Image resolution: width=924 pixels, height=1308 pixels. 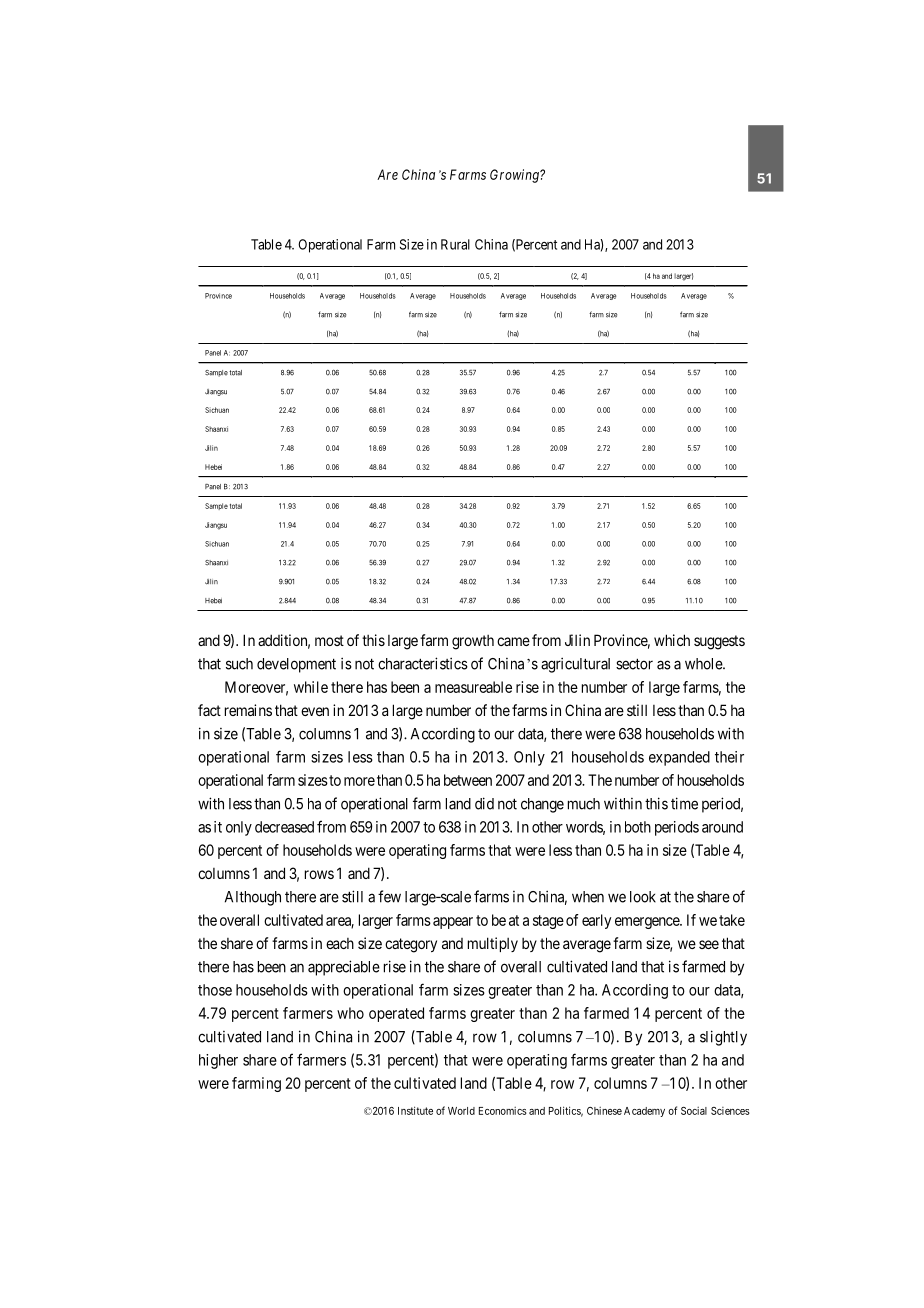 I want to click on Growing, so click(x=515, y=176).
